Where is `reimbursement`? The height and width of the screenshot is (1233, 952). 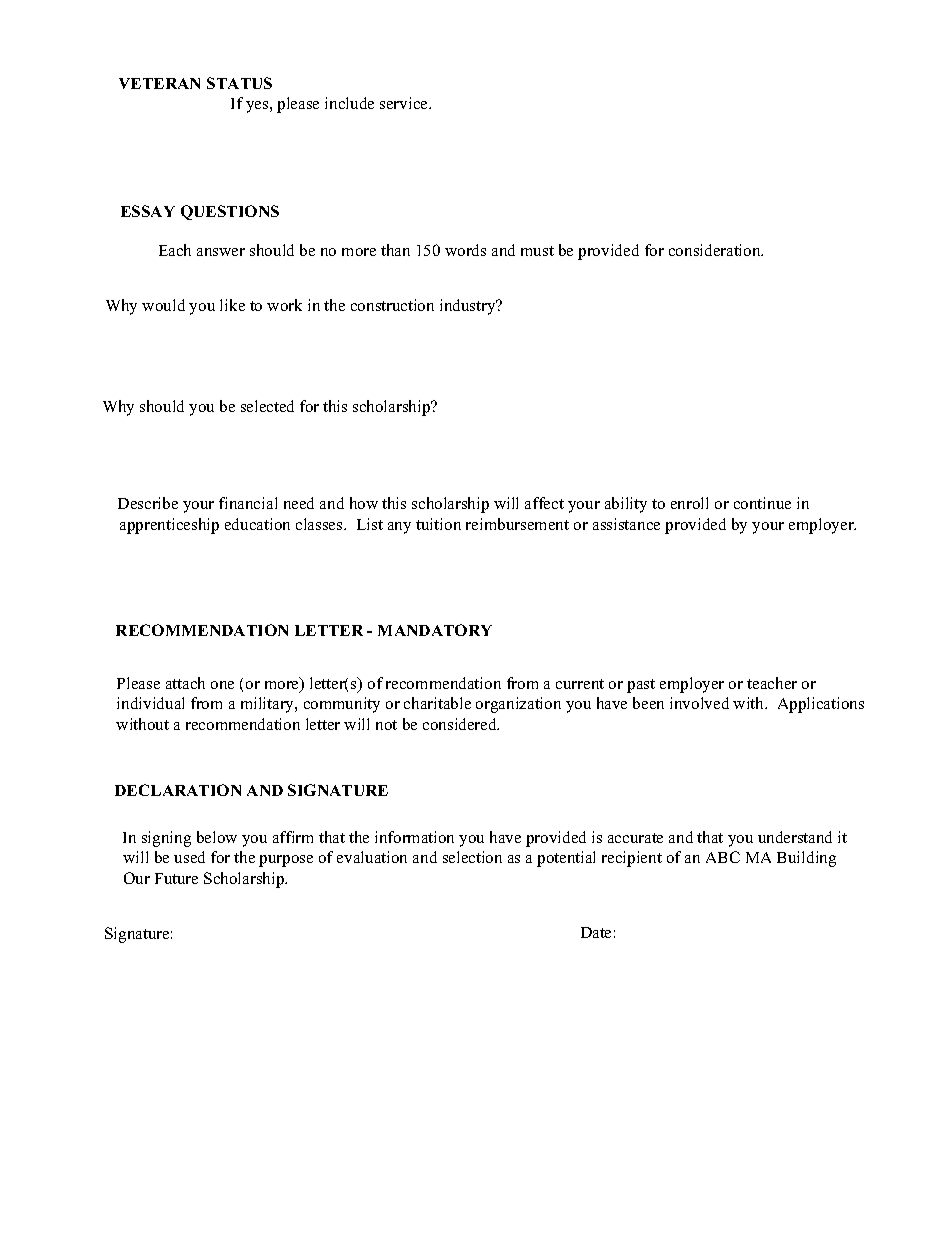
reimbursement is located at coordinates (517, 524).
